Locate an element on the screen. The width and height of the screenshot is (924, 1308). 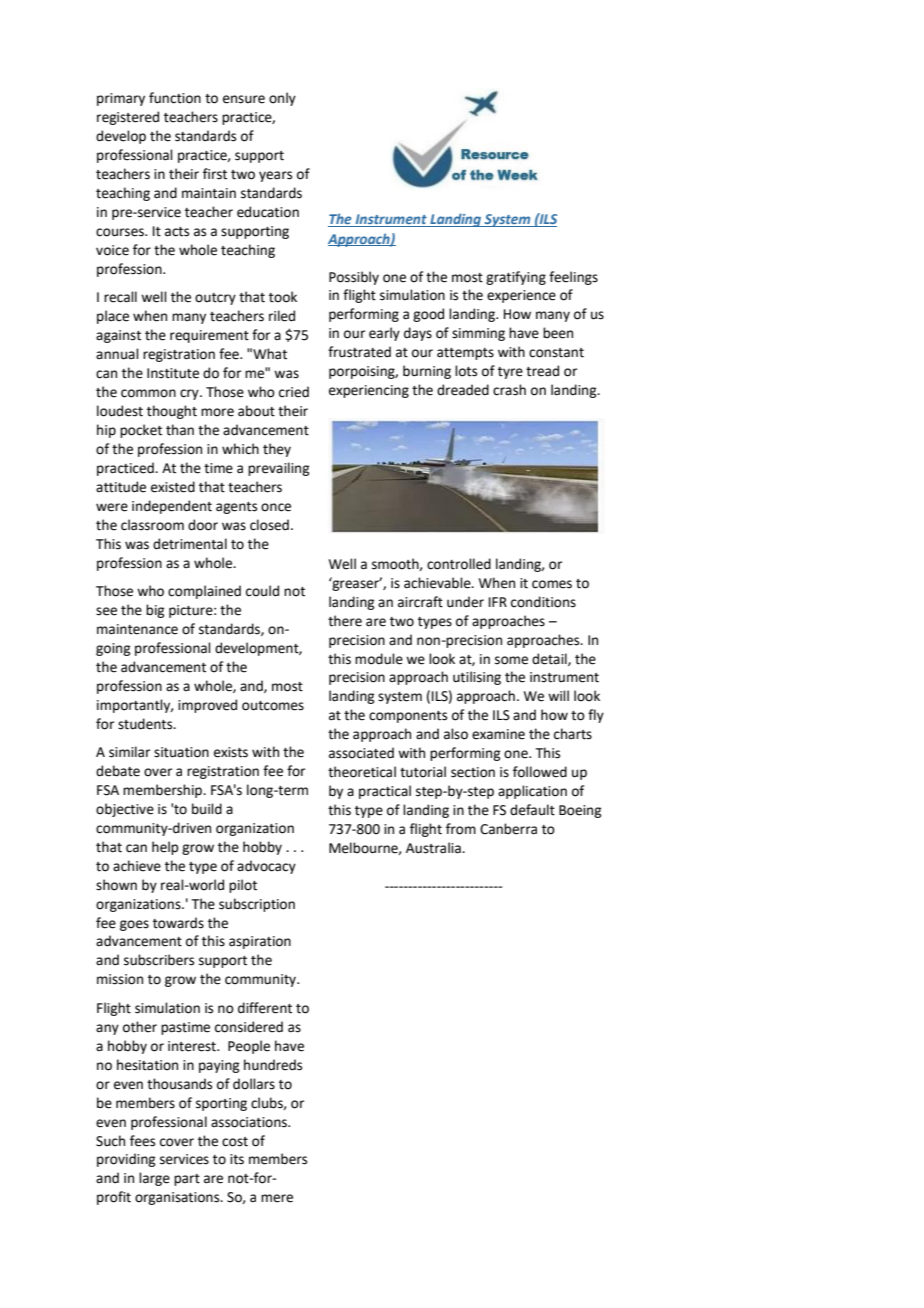
large is located at coordinates (154, 1179).
